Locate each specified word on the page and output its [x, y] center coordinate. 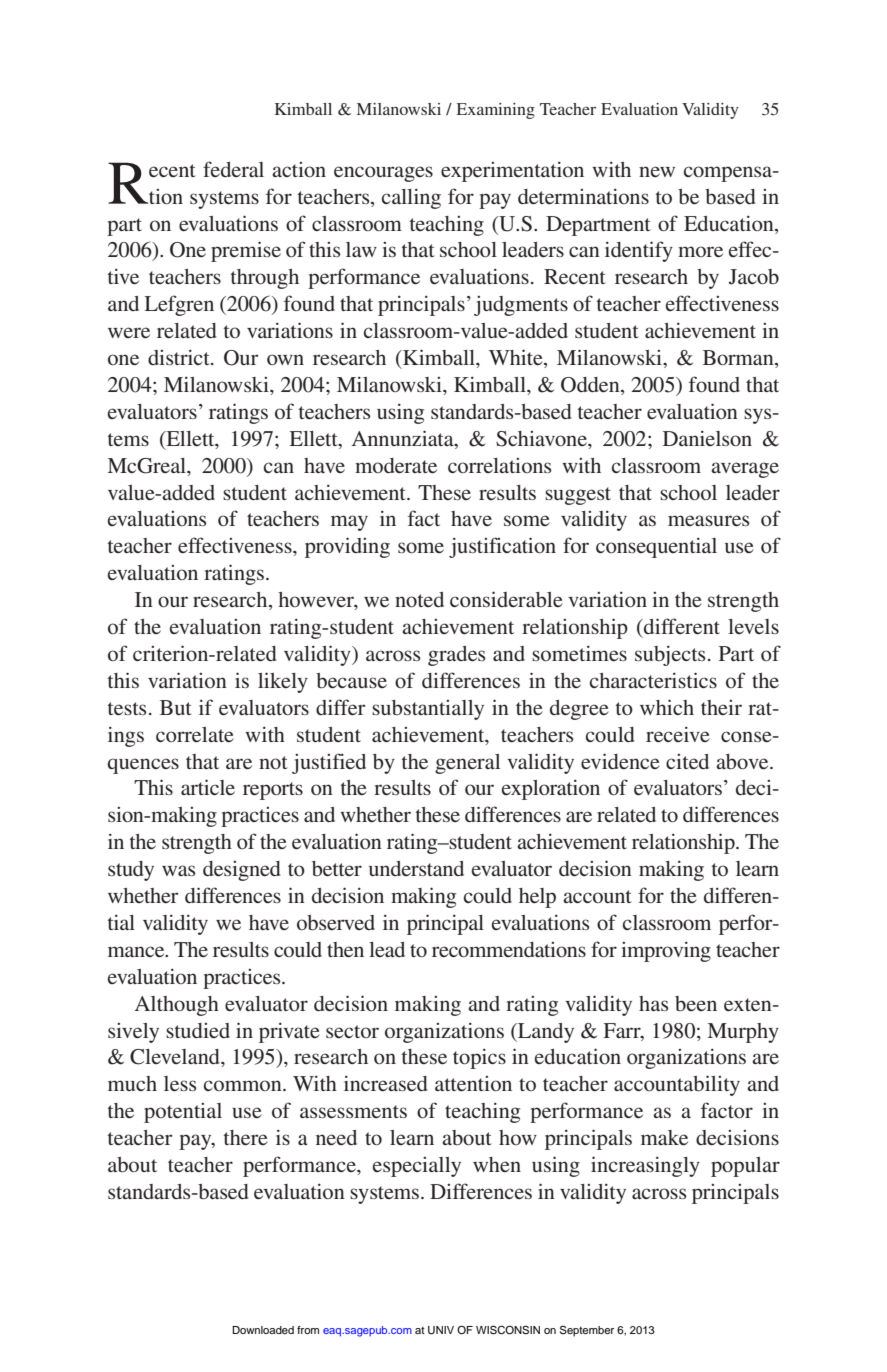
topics [479, 1058]
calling [411, 198]
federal [233, 169]
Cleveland [176, 1057]
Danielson [707, 438]
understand [416, 868]
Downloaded [263, 1330]
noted [419, 599]
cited [687, 761]
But [176, 707]
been [696, 1003]
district [180, 357]
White [517, 358]
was [178, 870]
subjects [670, 655]
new [657, 171]
